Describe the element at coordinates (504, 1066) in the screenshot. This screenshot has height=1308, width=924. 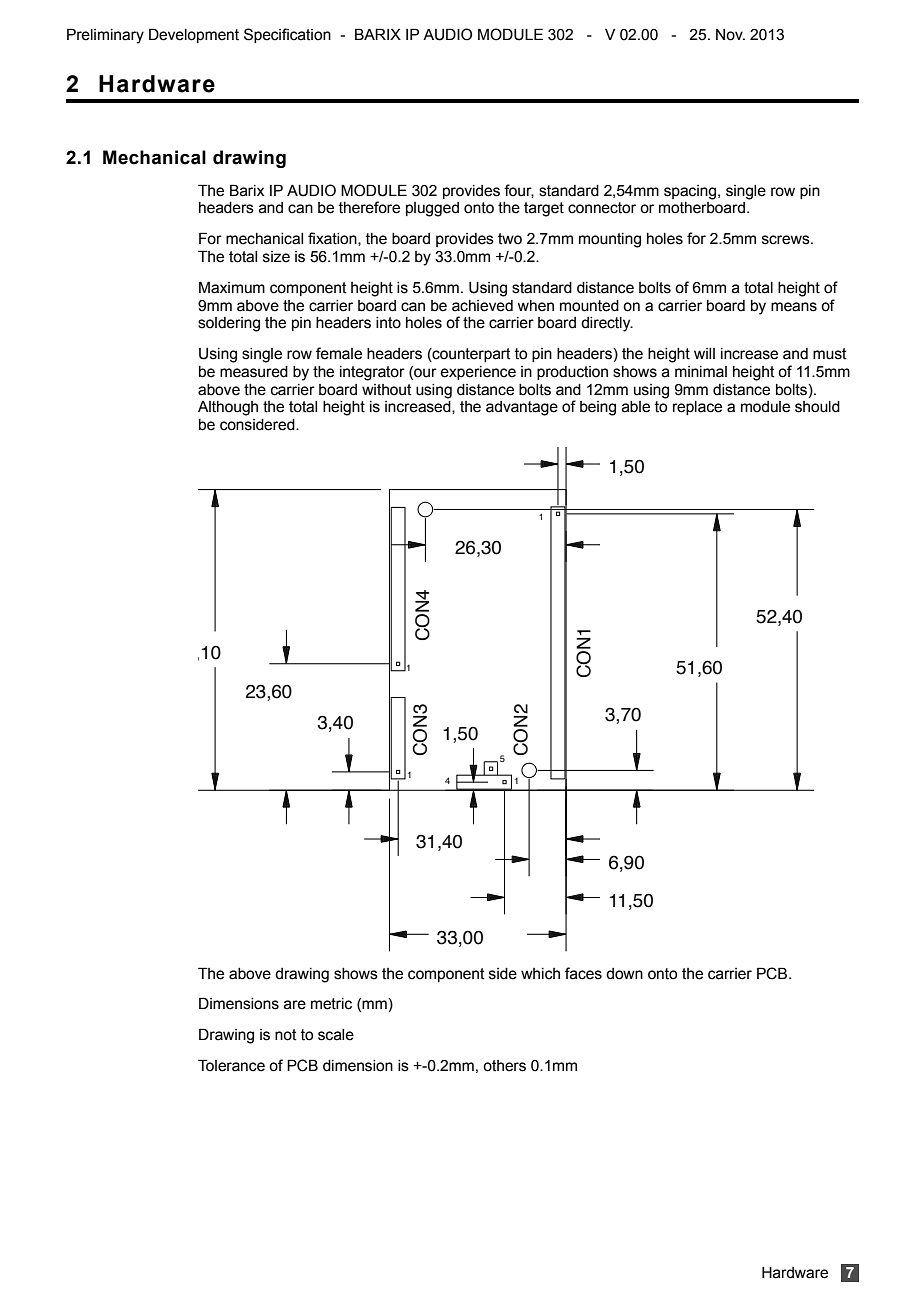
I see `others` at that location.
